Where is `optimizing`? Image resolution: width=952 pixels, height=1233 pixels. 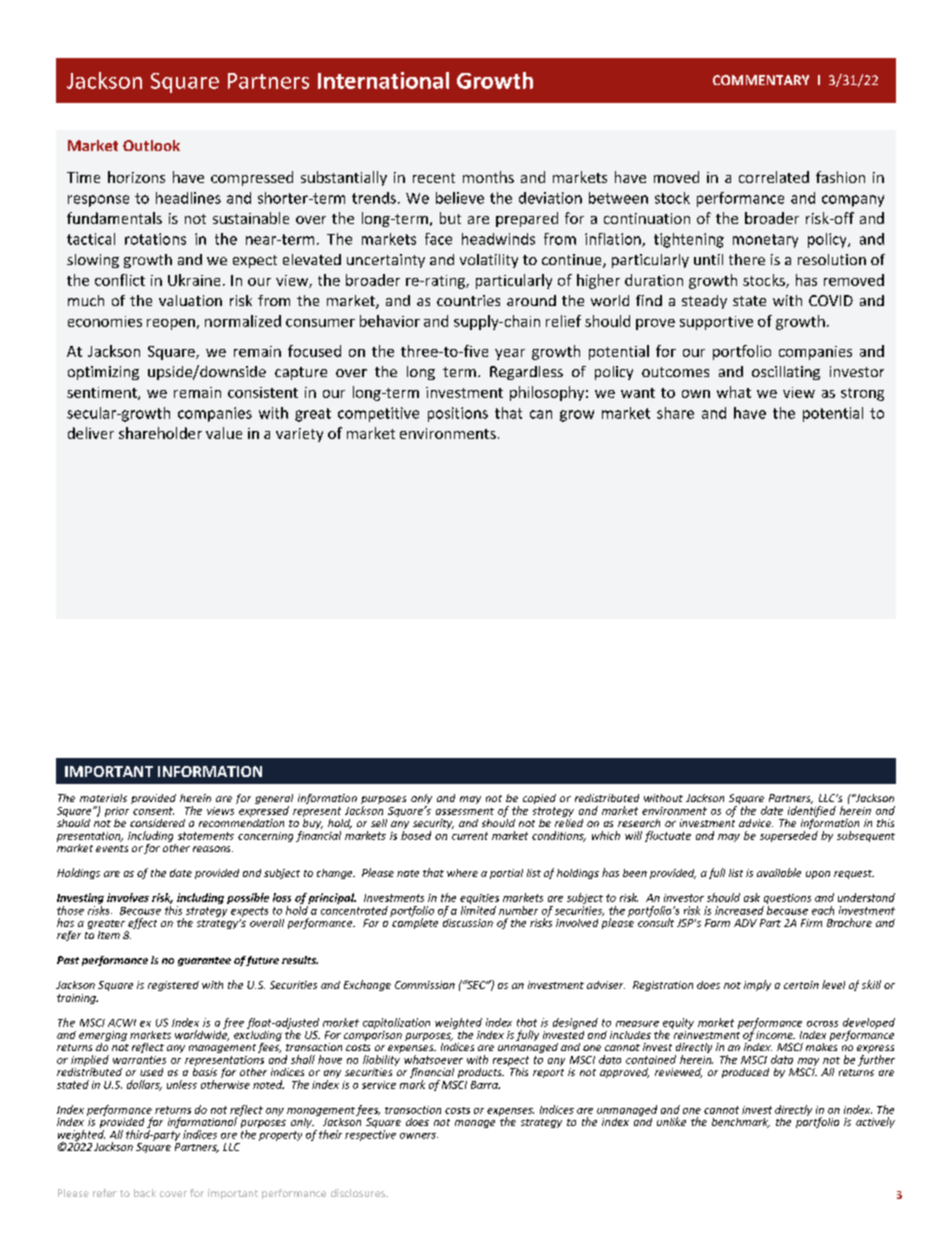 optimizing is located at coordinates (103, 373).
